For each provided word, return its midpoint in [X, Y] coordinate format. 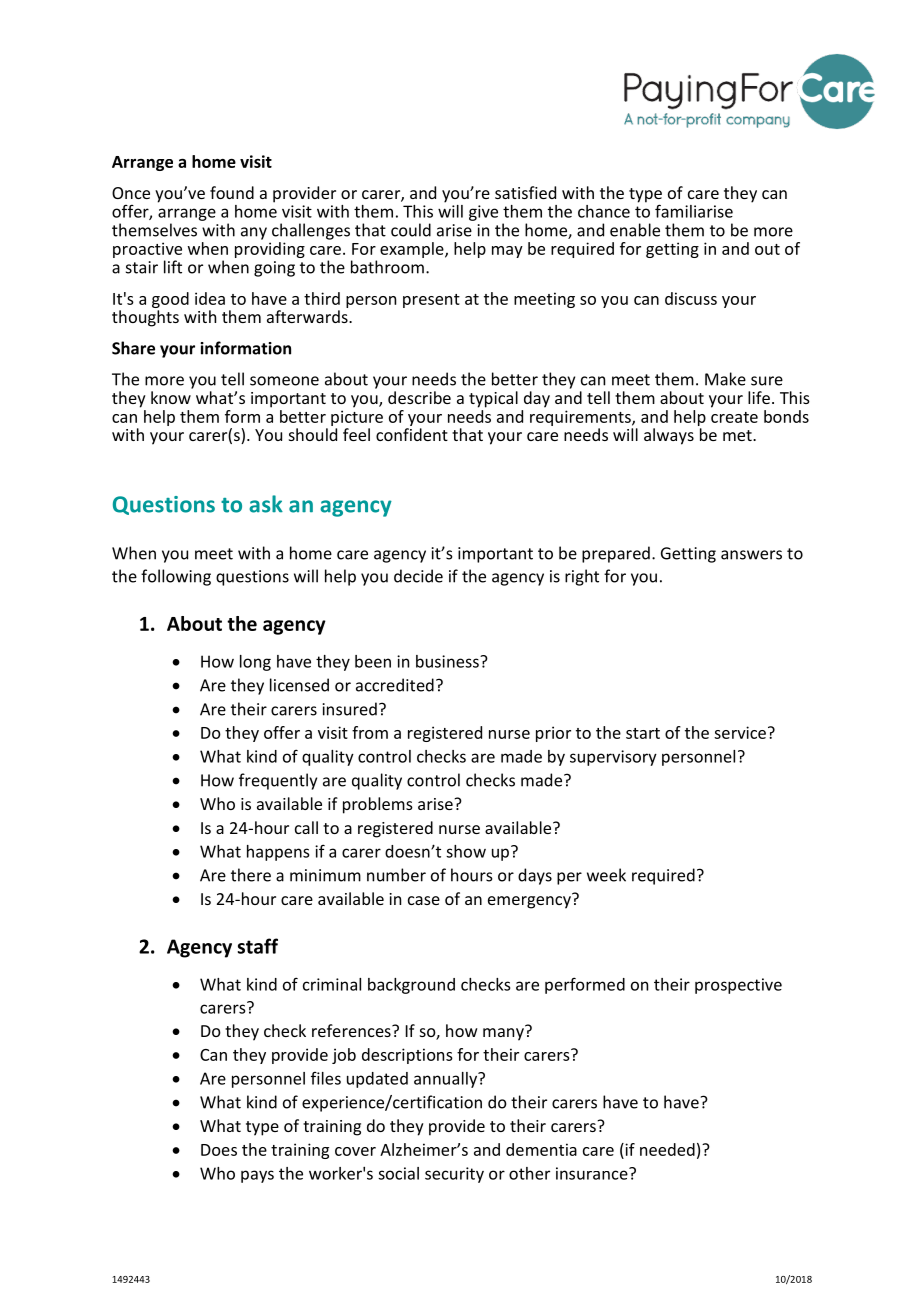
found [232, 192]
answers [751, 555]
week [606, 875]
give [483, 213]
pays [257, 1176]
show [466, 851]
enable [635, 230]
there [251, 875]
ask [266, 504]
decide [418, 576]
